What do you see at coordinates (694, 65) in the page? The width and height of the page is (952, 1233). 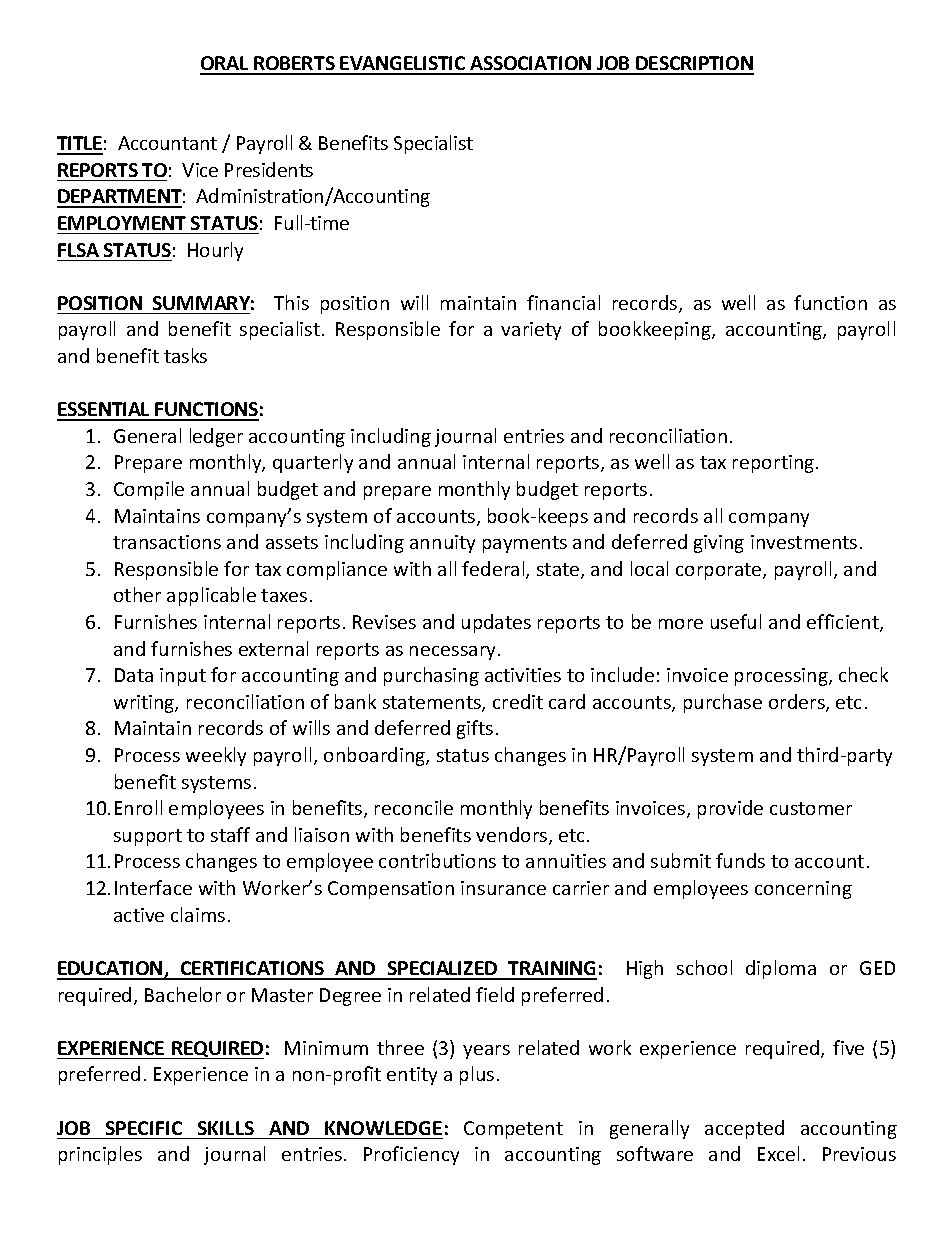 I see `DESCRIPTION` at bounding box center [694, 65].
